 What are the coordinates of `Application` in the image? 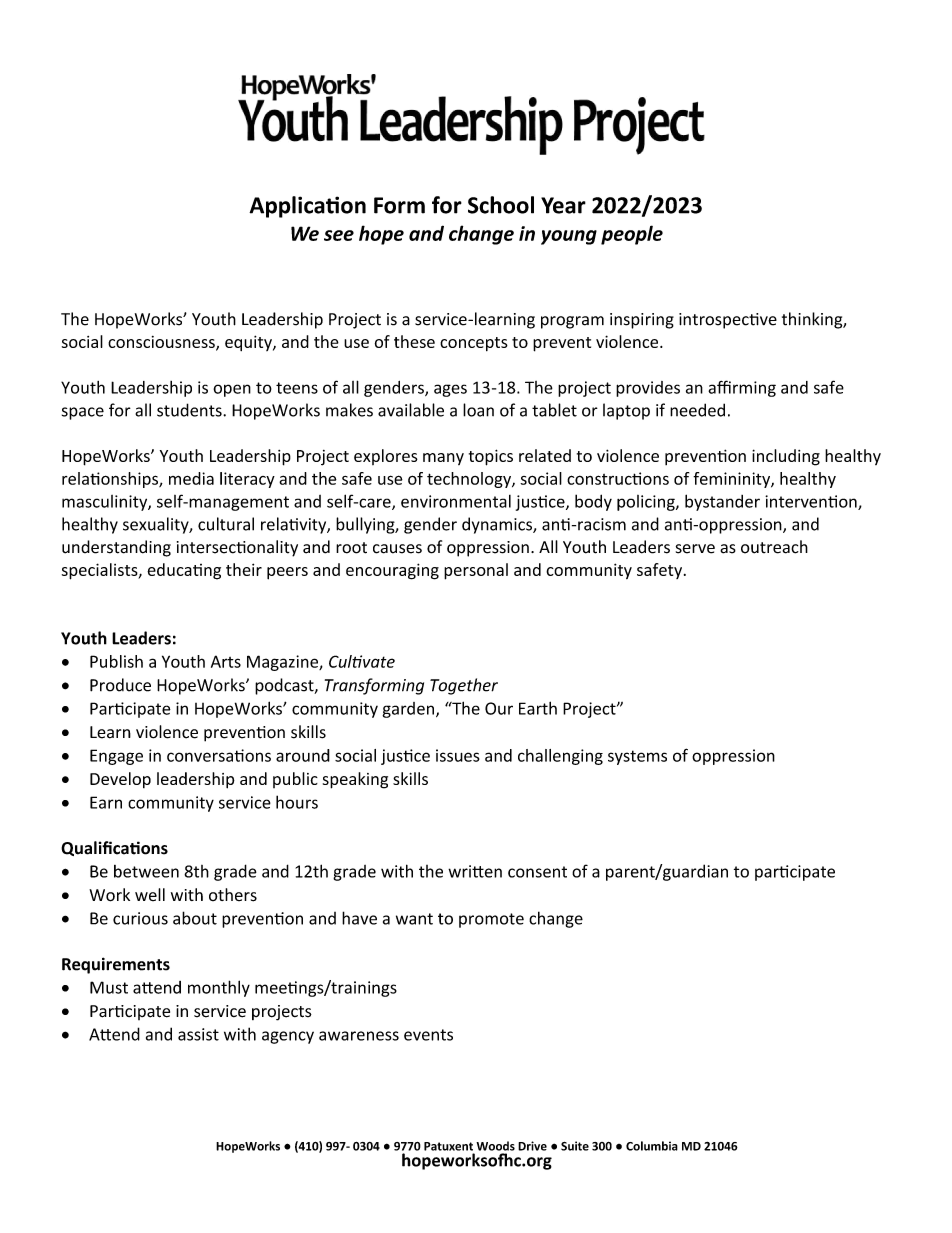 It's located at (307, 207).
